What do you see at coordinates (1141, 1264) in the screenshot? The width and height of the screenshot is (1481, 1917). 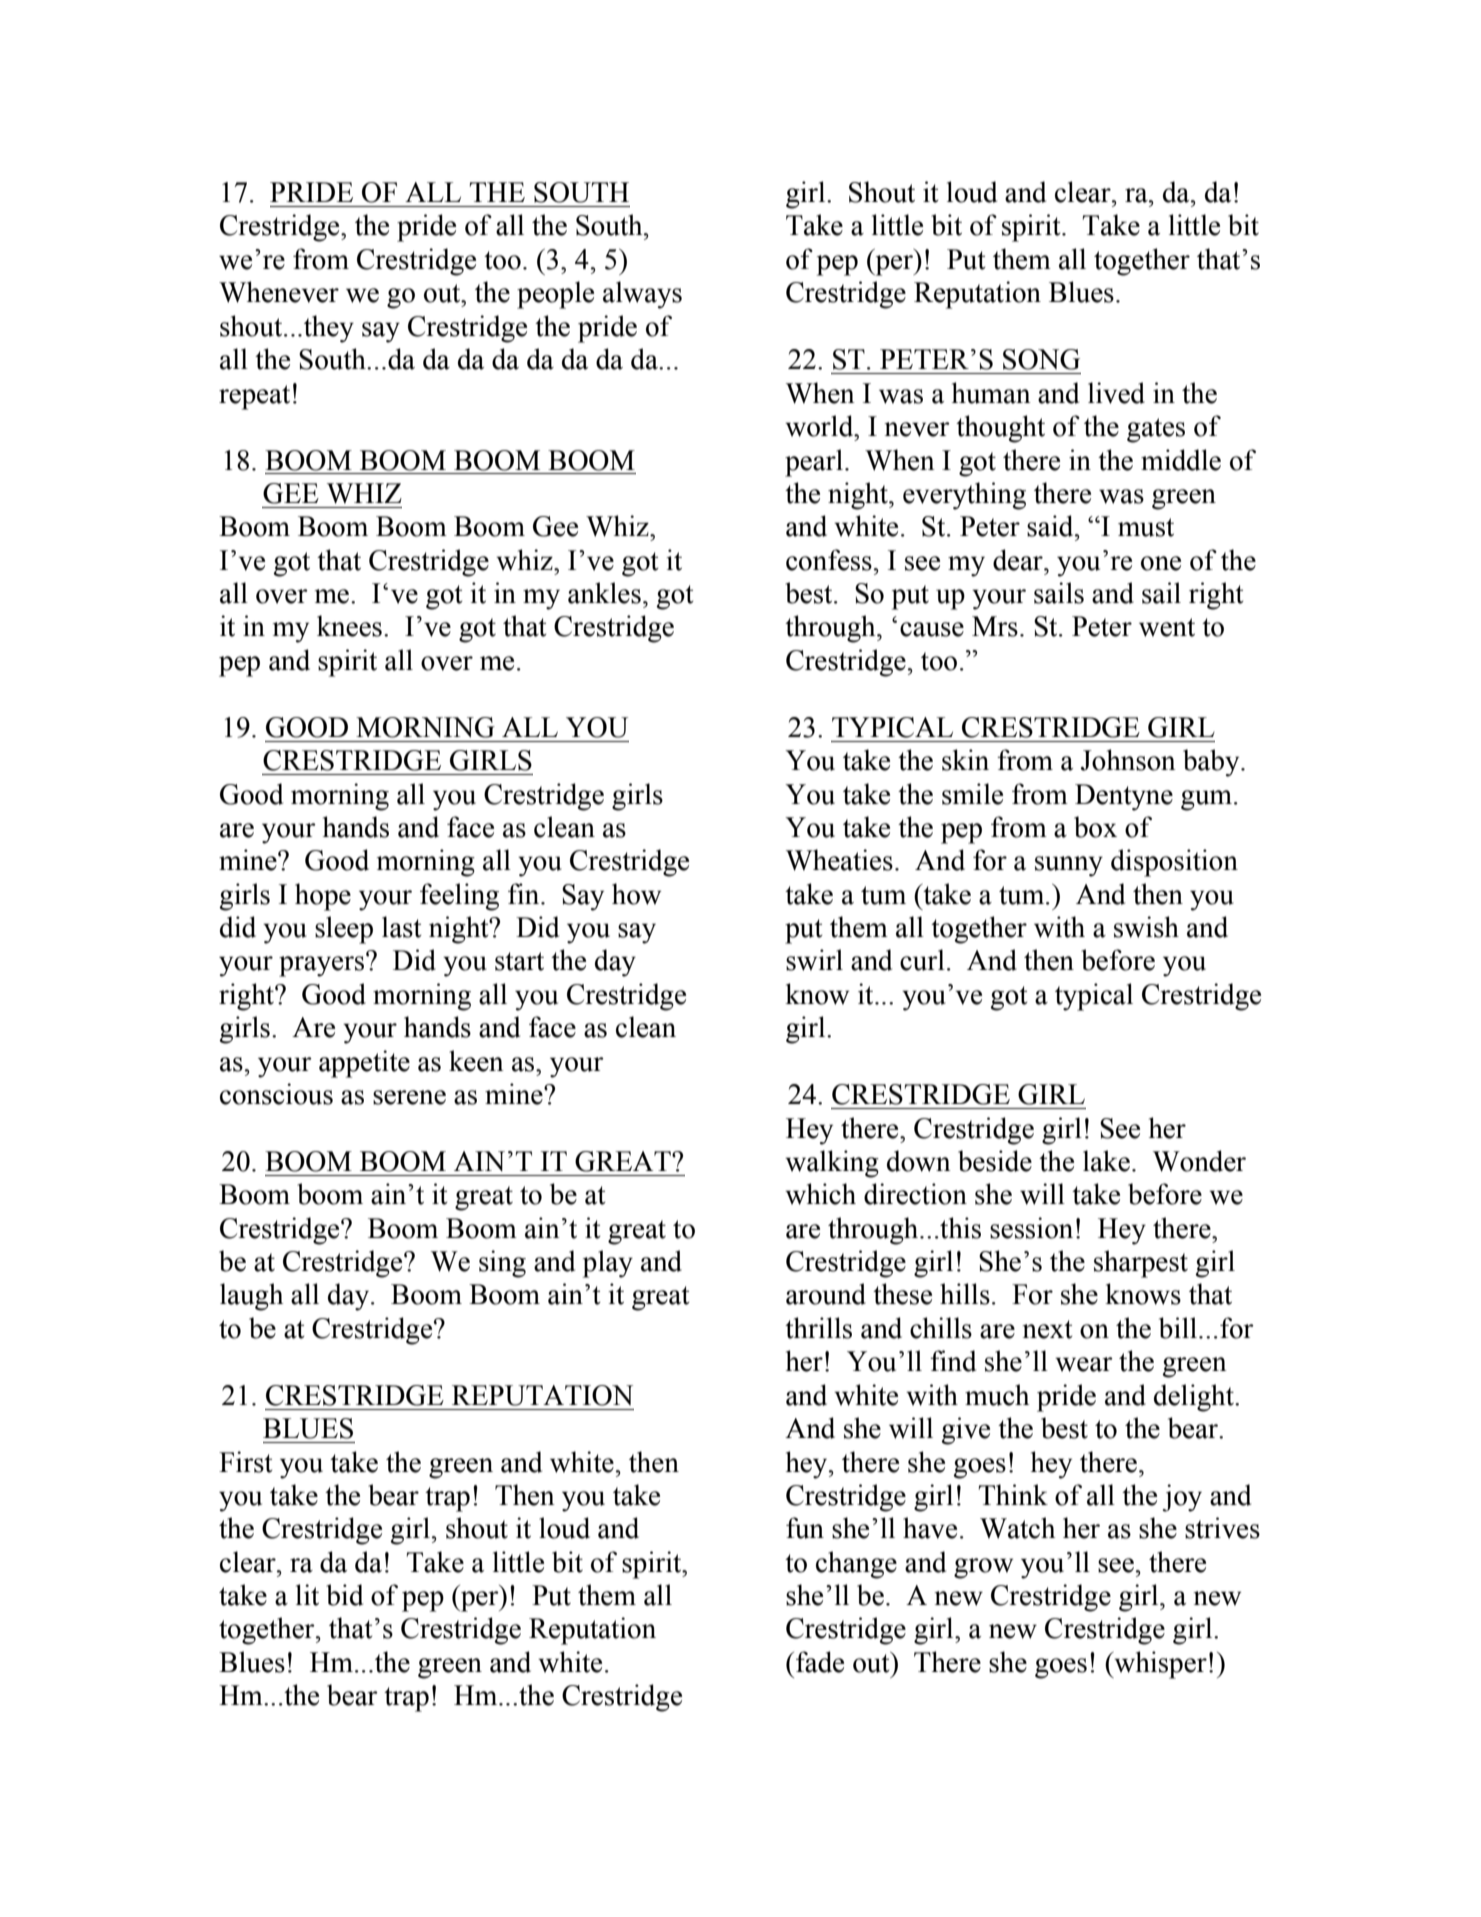 I see `sharpest` at bounding box center [1141, 1264].
